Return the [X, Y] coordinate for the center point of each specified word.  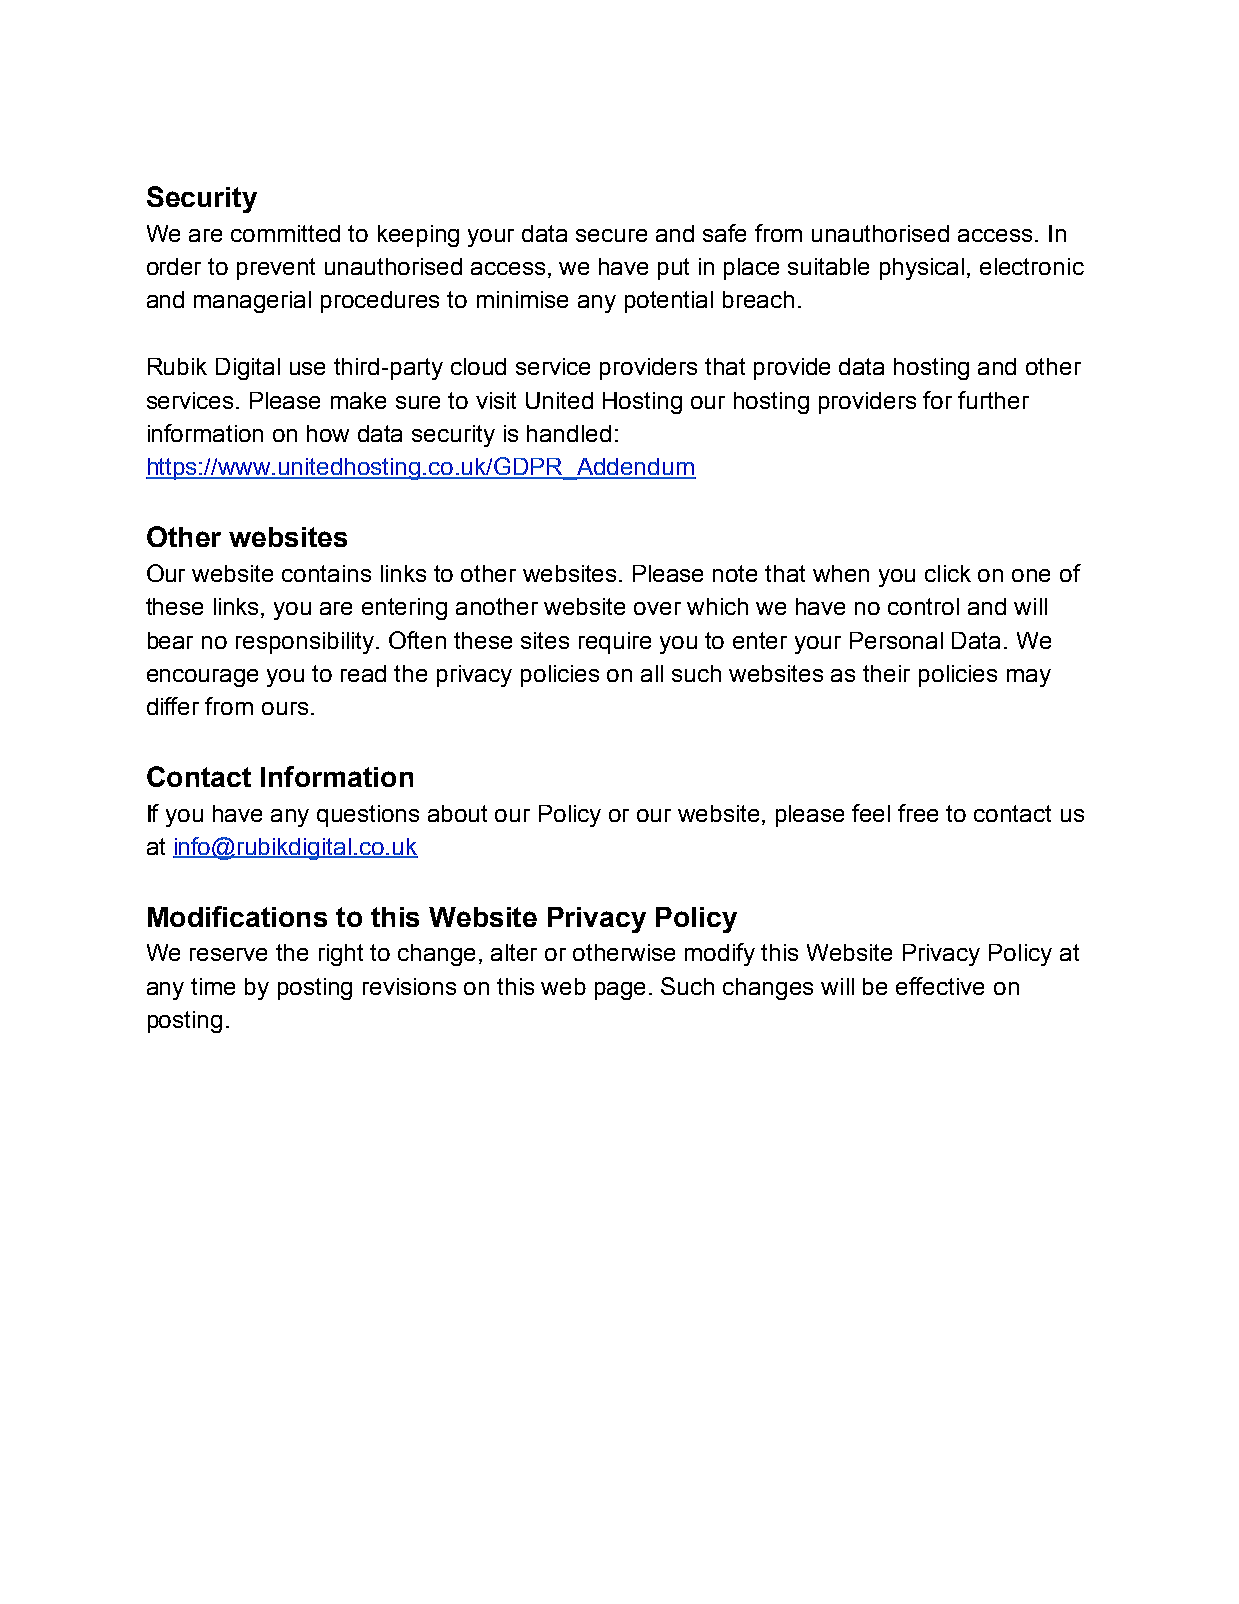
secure [611, 235]
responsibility [306, 643]
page [620, 991]
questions [368, 816]
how [328, 433]
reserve [228, 954]
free [918, 813]
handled [569, 433]
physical [922, 269]
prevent [276, 269]
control [923, 606]
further [993, 400]
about [457, 813]
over [657, 608]
